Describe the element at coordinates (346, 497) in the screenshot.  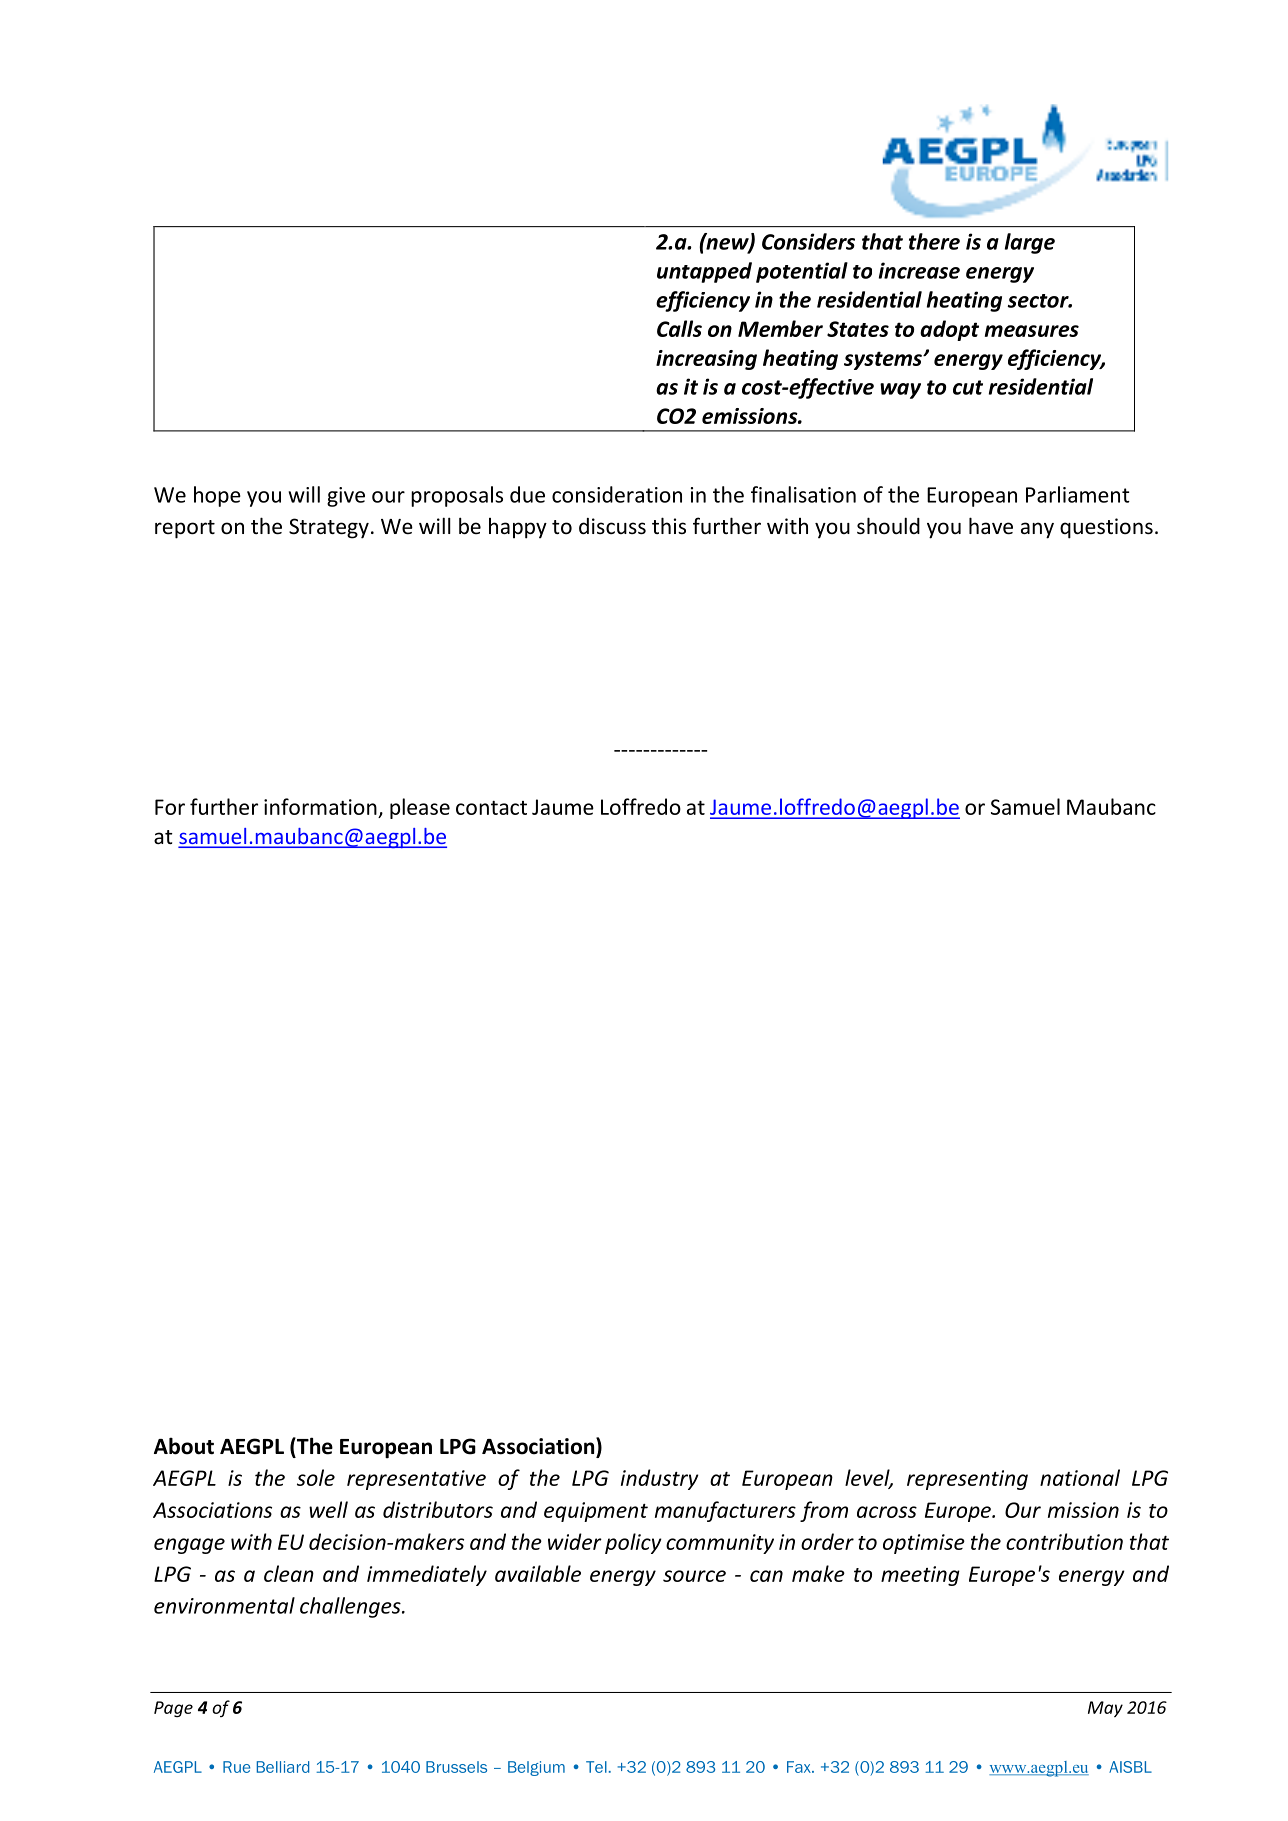
I see `give` at that location.
